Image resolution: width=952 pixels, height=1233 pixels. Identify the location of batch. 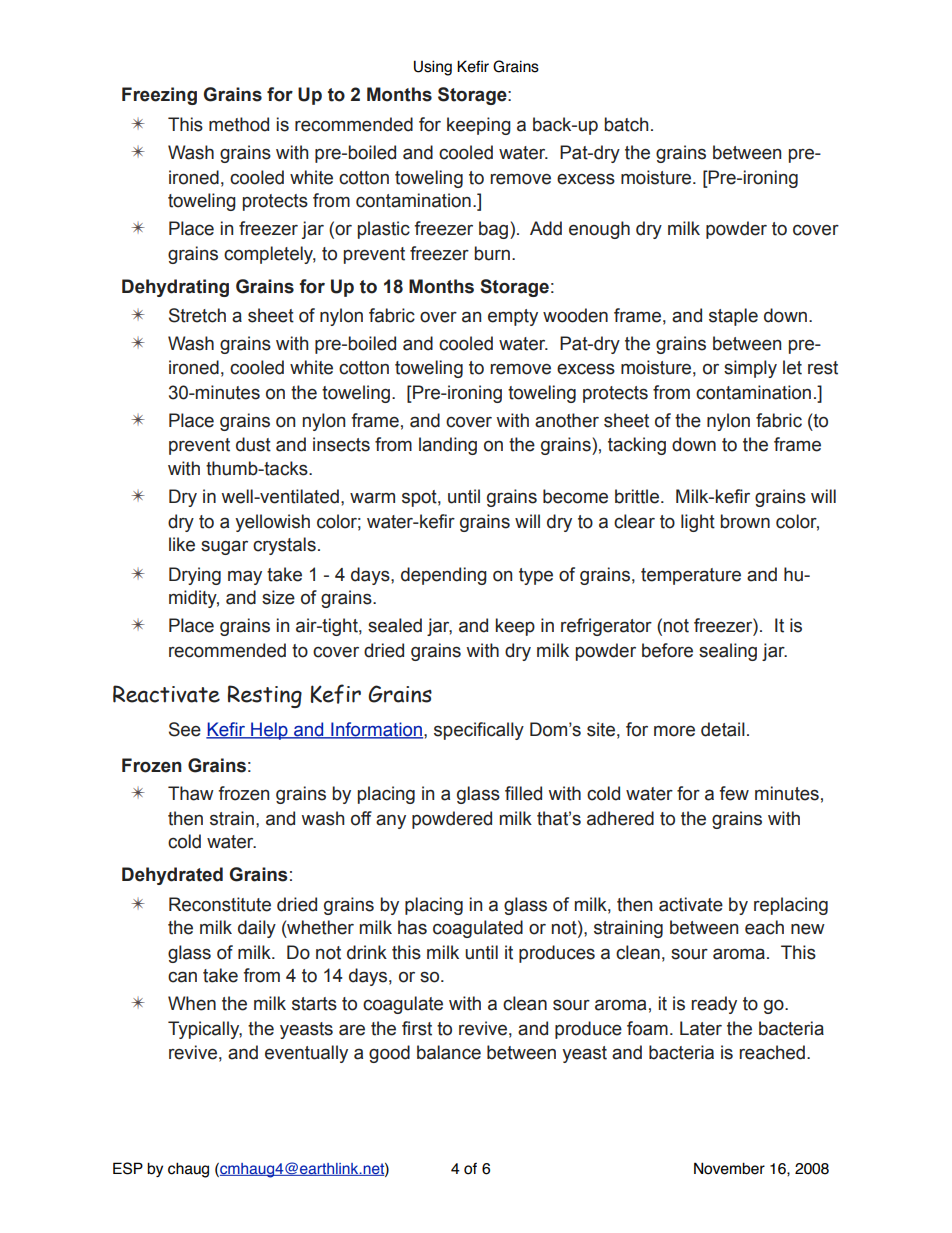
(626, 124).
